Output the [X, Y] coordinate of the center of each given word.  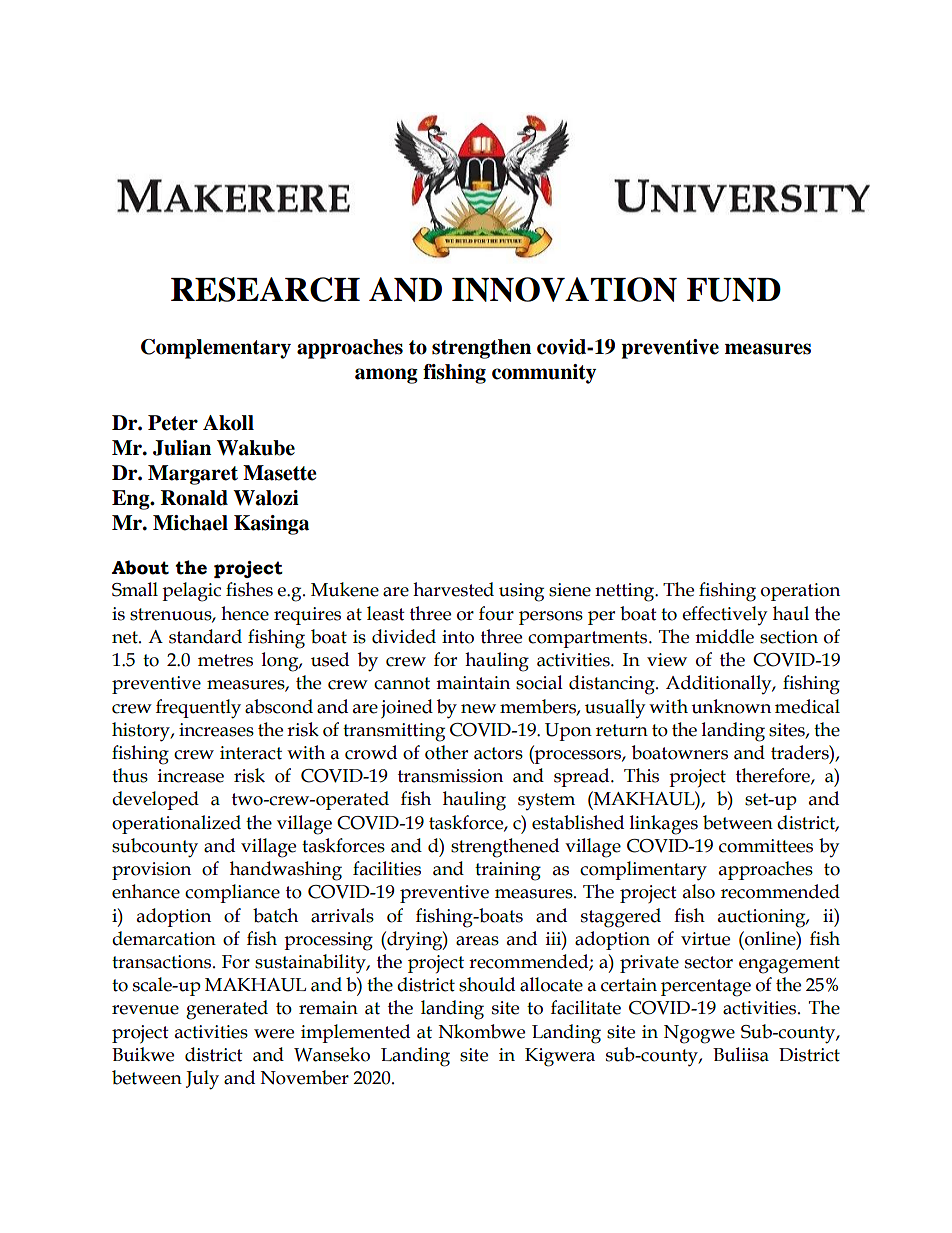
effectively [724, 615]
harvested [453, 589]
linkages [664, 825]
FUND [734, 290]
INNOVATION [564, 289]
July [202, 1080]
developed [155, 800]
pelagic [191, 592]
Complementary [216, 349]
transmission [450, 776]
